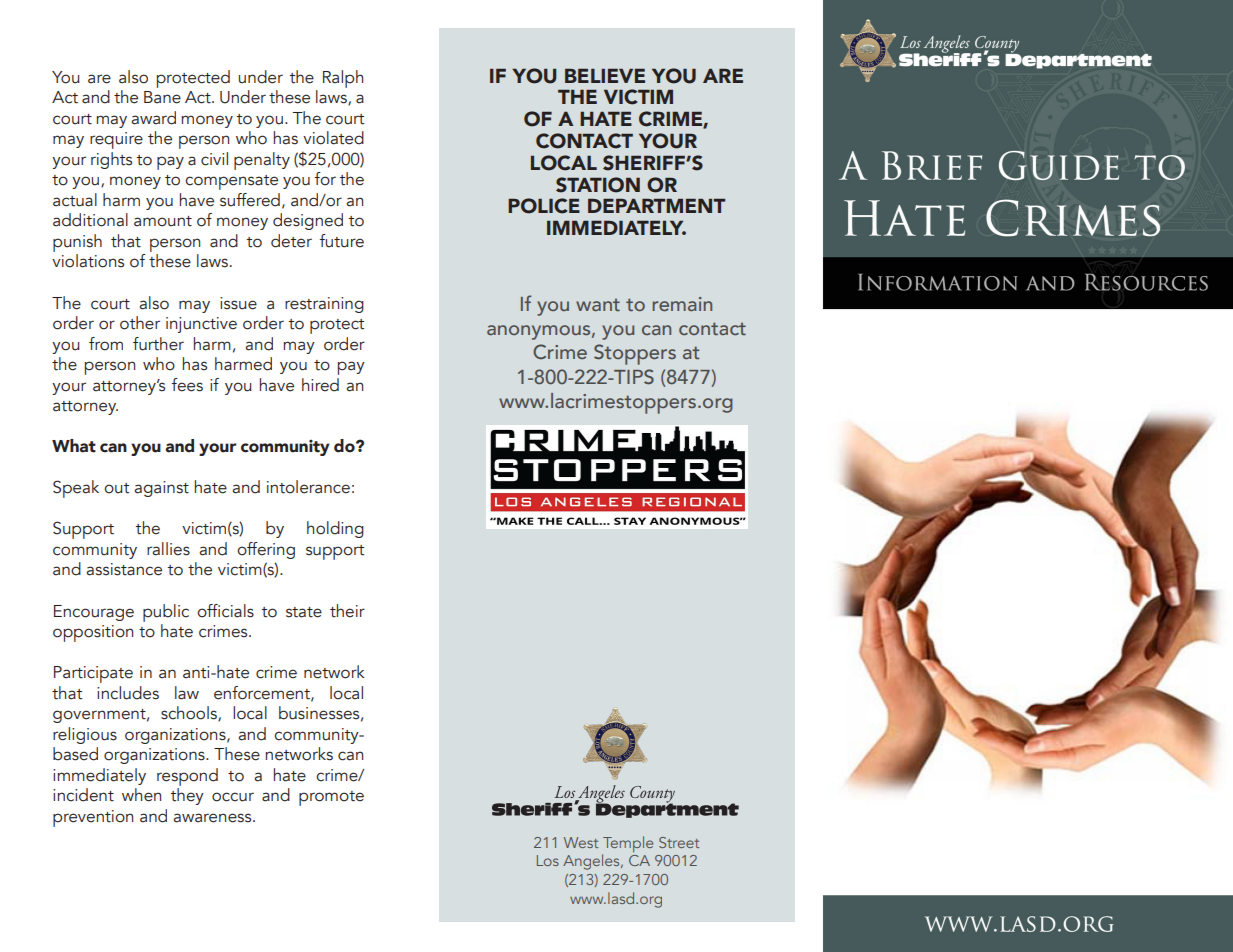 The image size is (1233, 952). I want to click on Ralph, so click(343, 79).
